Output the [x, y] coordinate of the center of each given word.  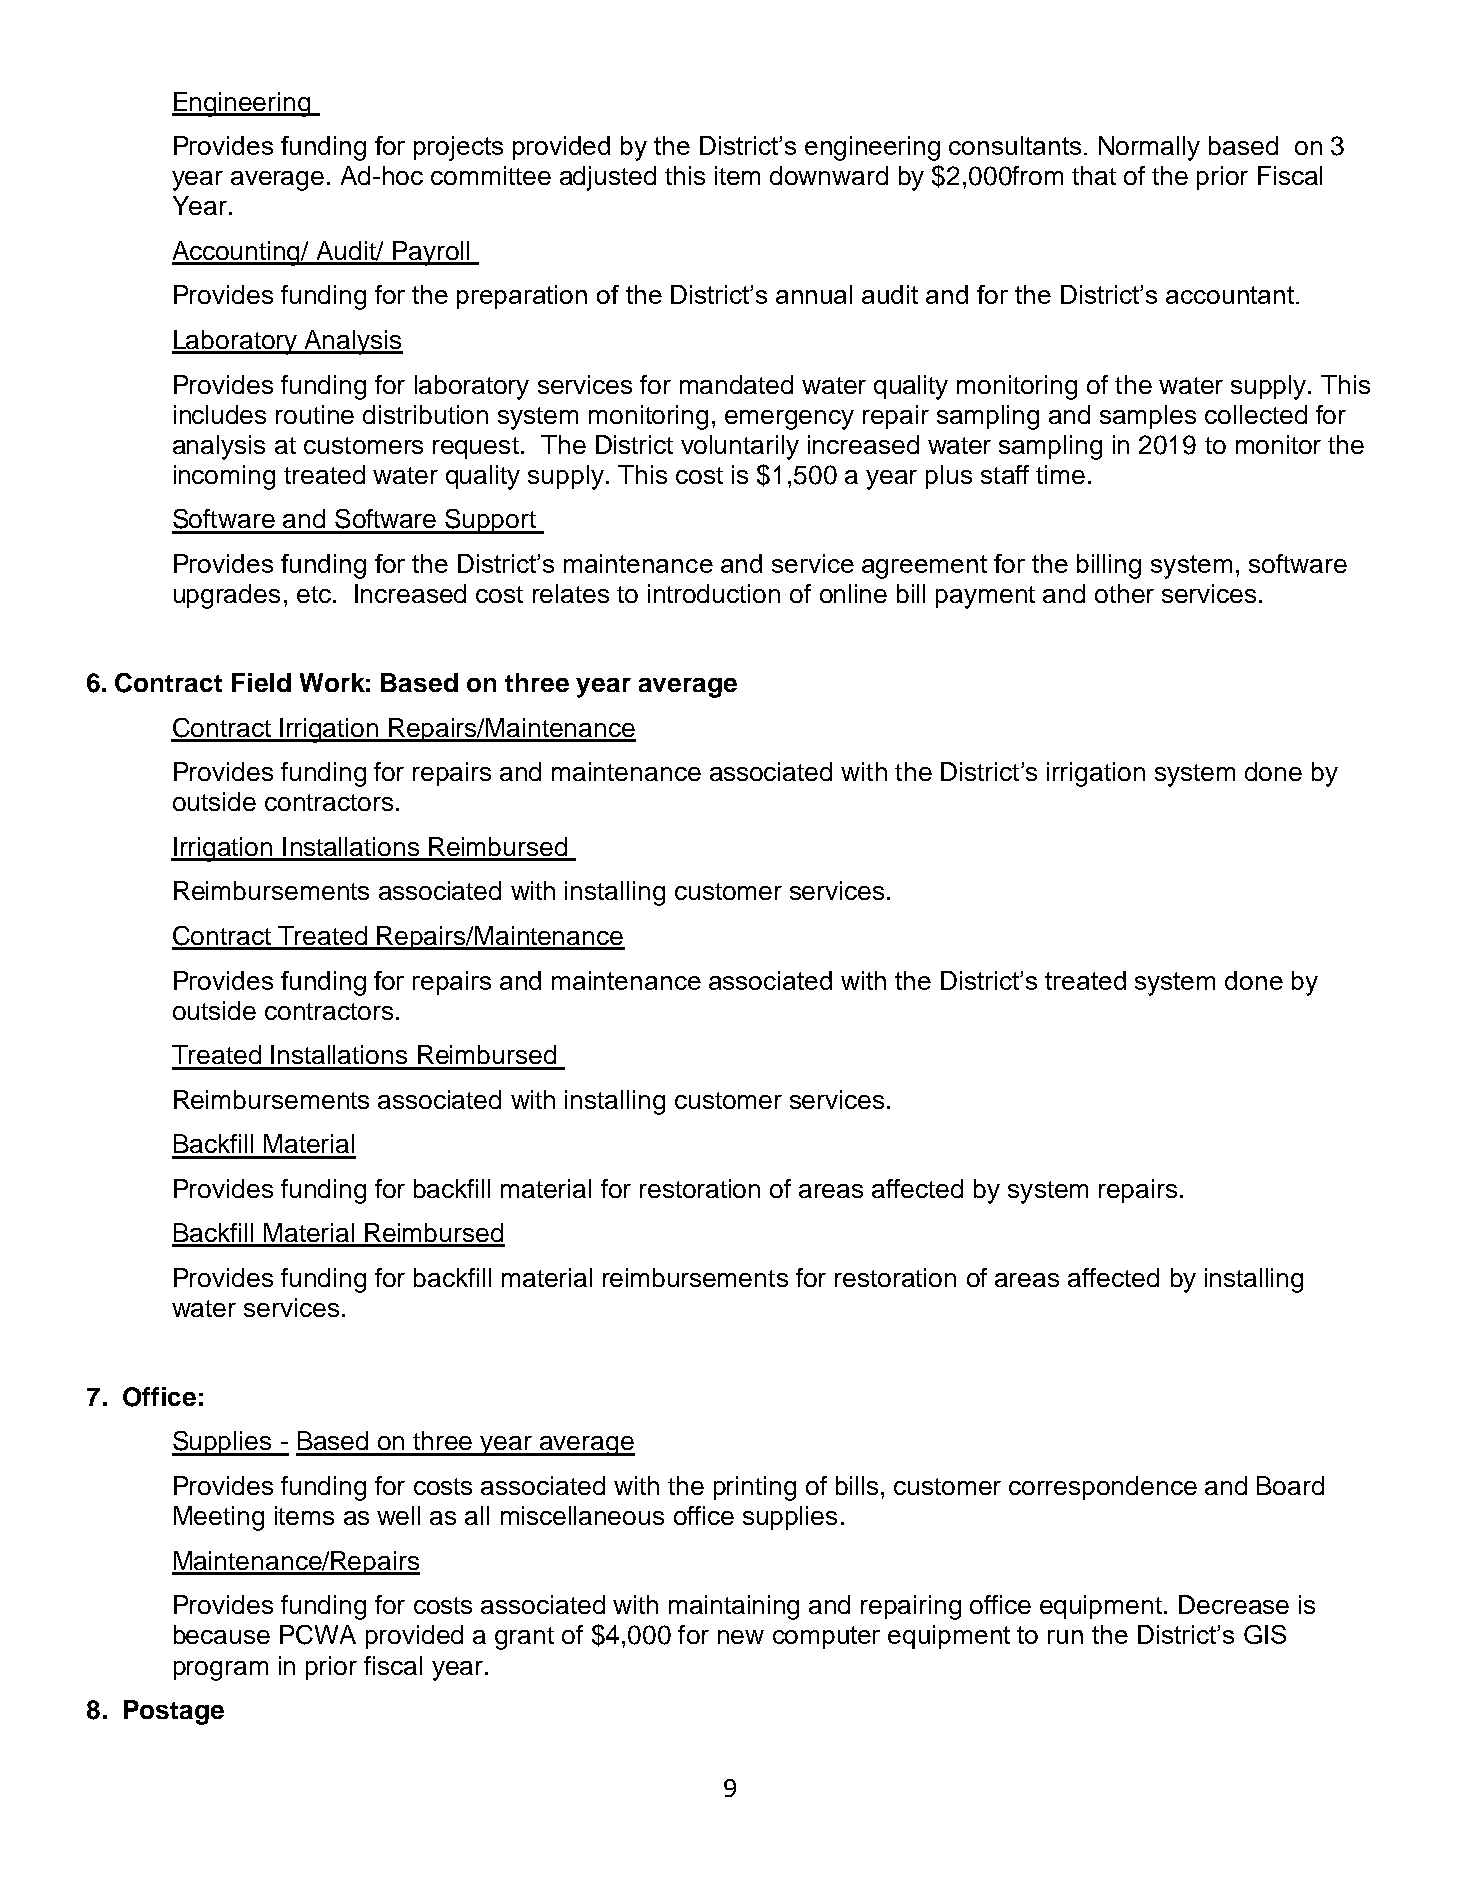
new [741, 1637]
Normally [1149, 148]
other [1124, 593]
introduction [714, 593]
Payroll [431, 253]
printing [755, 1488]
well [398, 1515]
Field [261, 682]
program [221, 1671]
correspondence [1103, 1488]
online [853, 593]
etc [314, 594]
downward [829, 175]
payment [985, 597]
